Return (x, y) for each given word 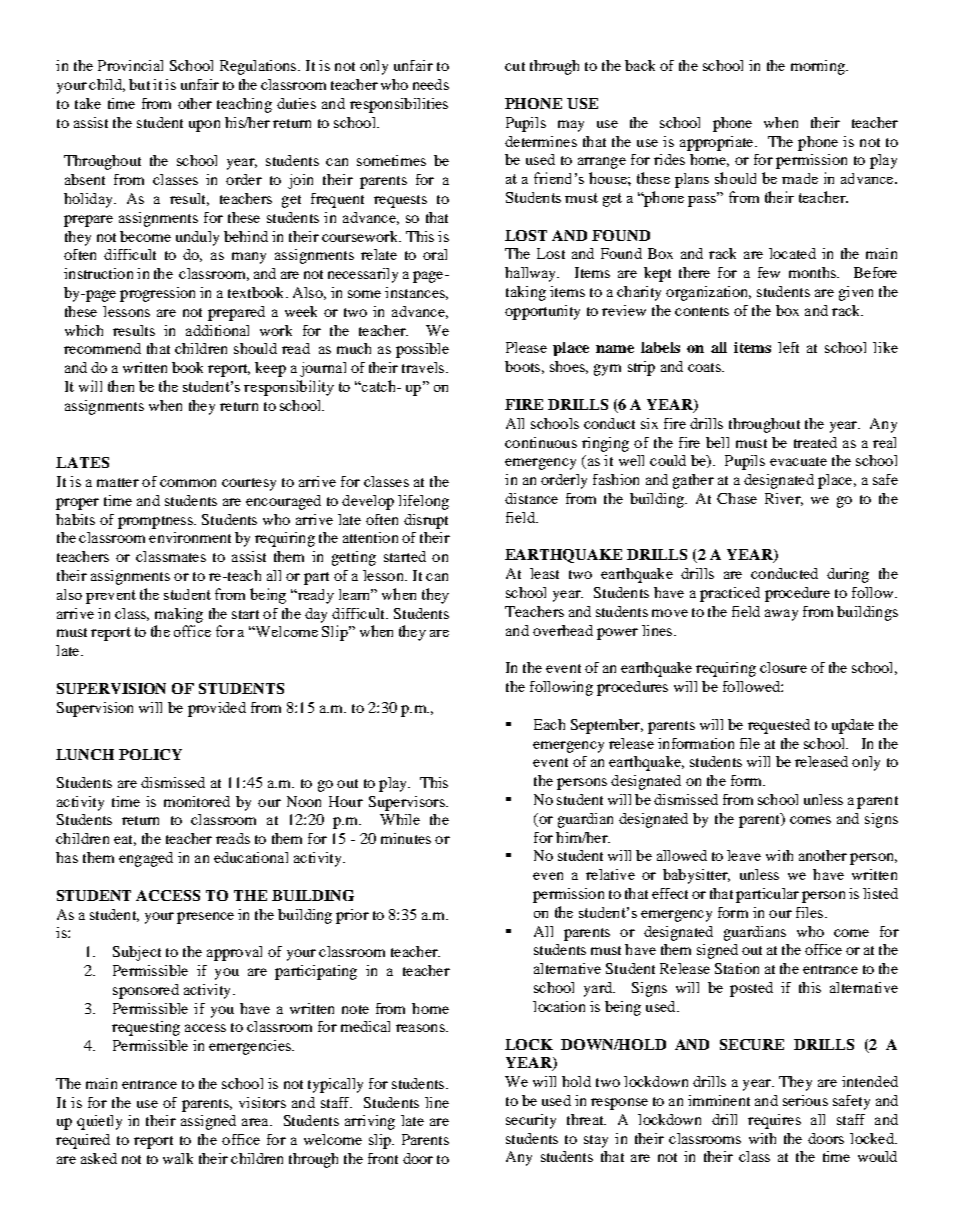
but (139, 84)
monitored (197, 801)
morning (819, 67)
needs (431, 84)
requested (779, 726)
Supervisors (408, 803)
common (188, 483)
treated (815, 442)
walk (178, 1158)
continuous (541, 442)
